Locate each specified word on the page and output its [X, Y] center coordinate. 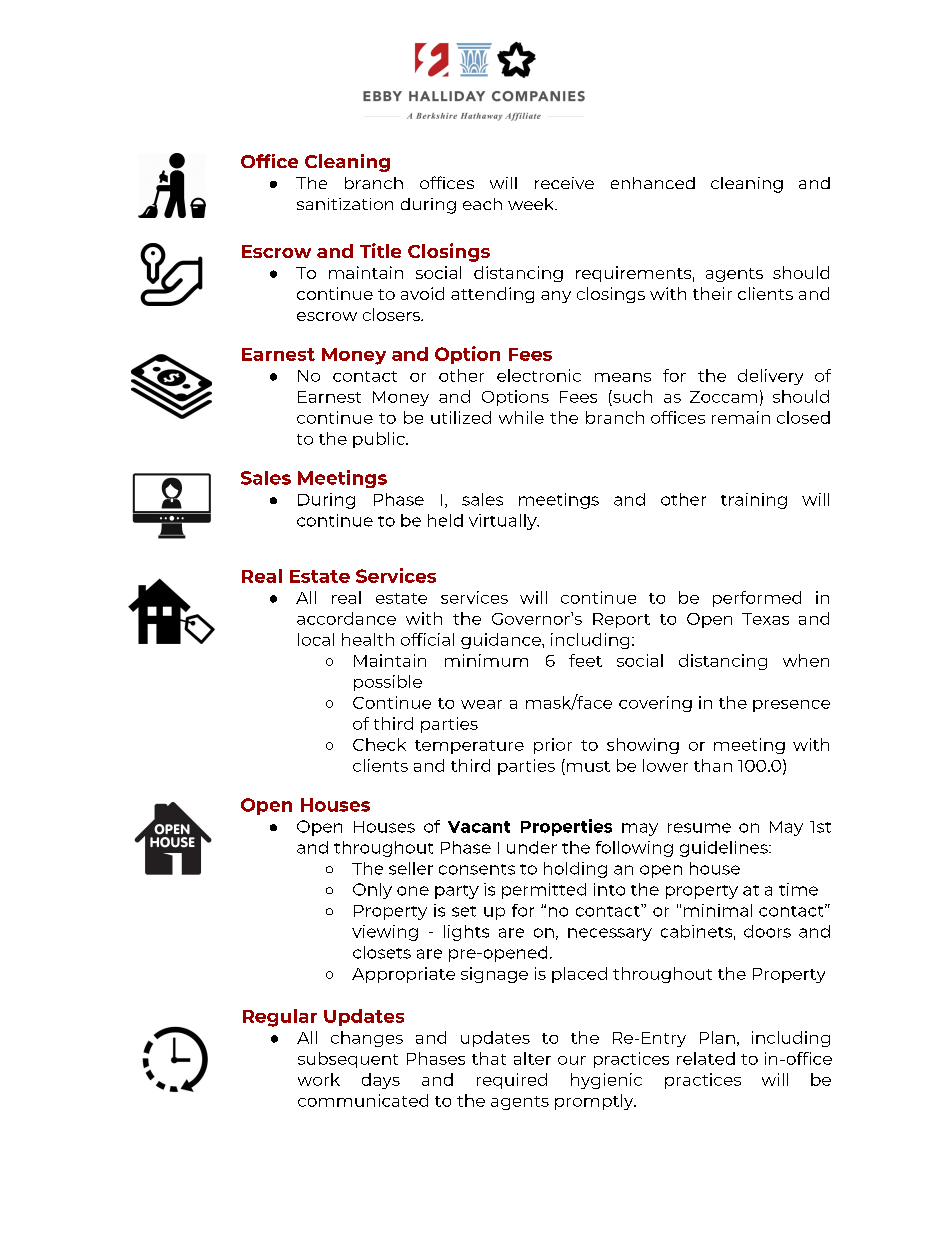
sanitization [345, 204]
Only [372, 891]
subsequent [348, 1060]
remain [741, 417]
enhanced [653, 183]
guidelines [725, 849]
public [380, 440]
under [532, 847]
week [532, 204]
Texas [765, 619]
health [368, 639]
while [521, 417]
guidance [502, 641]
